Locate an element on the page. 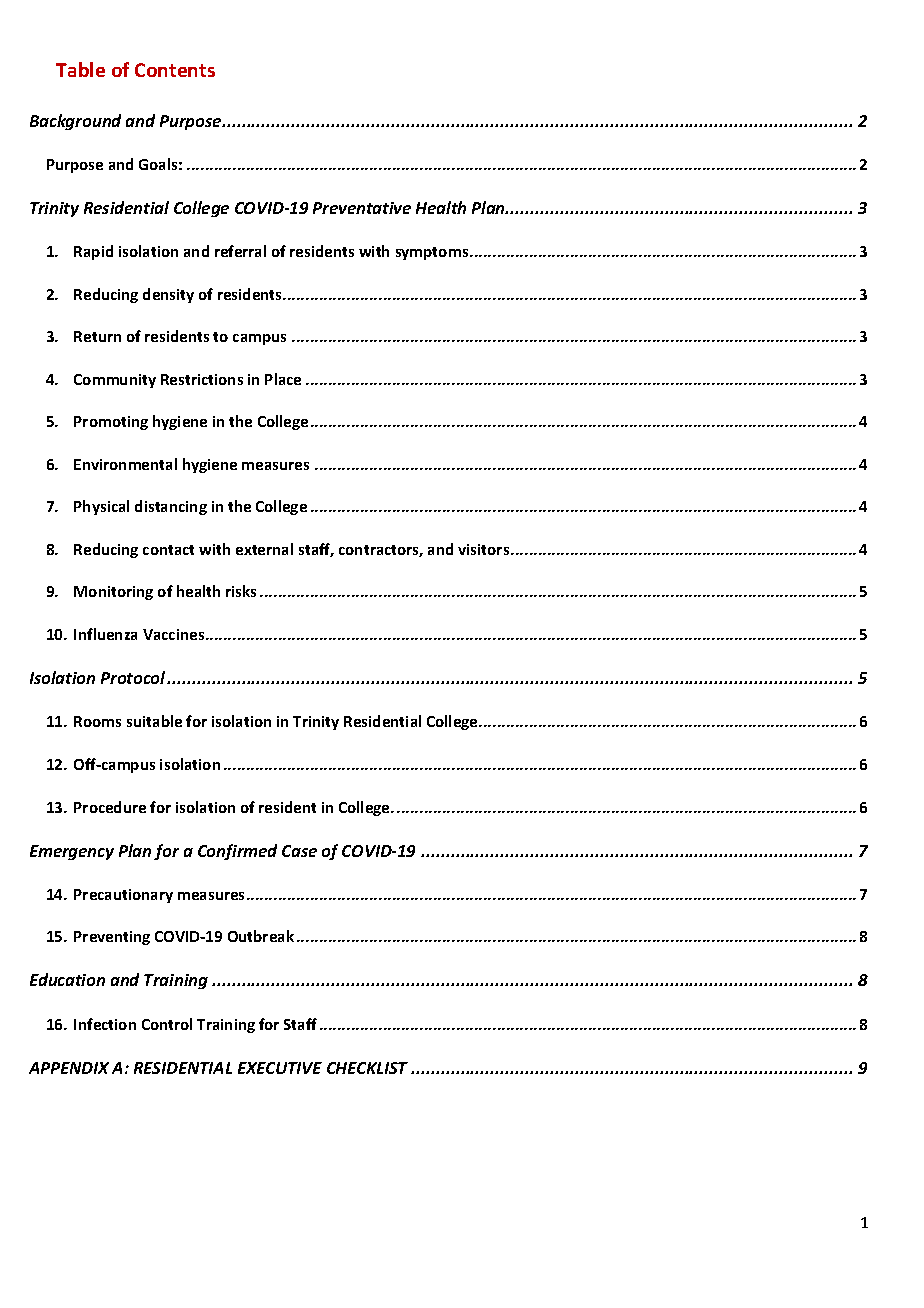  Promoting is located at coordinates (111, 423).
